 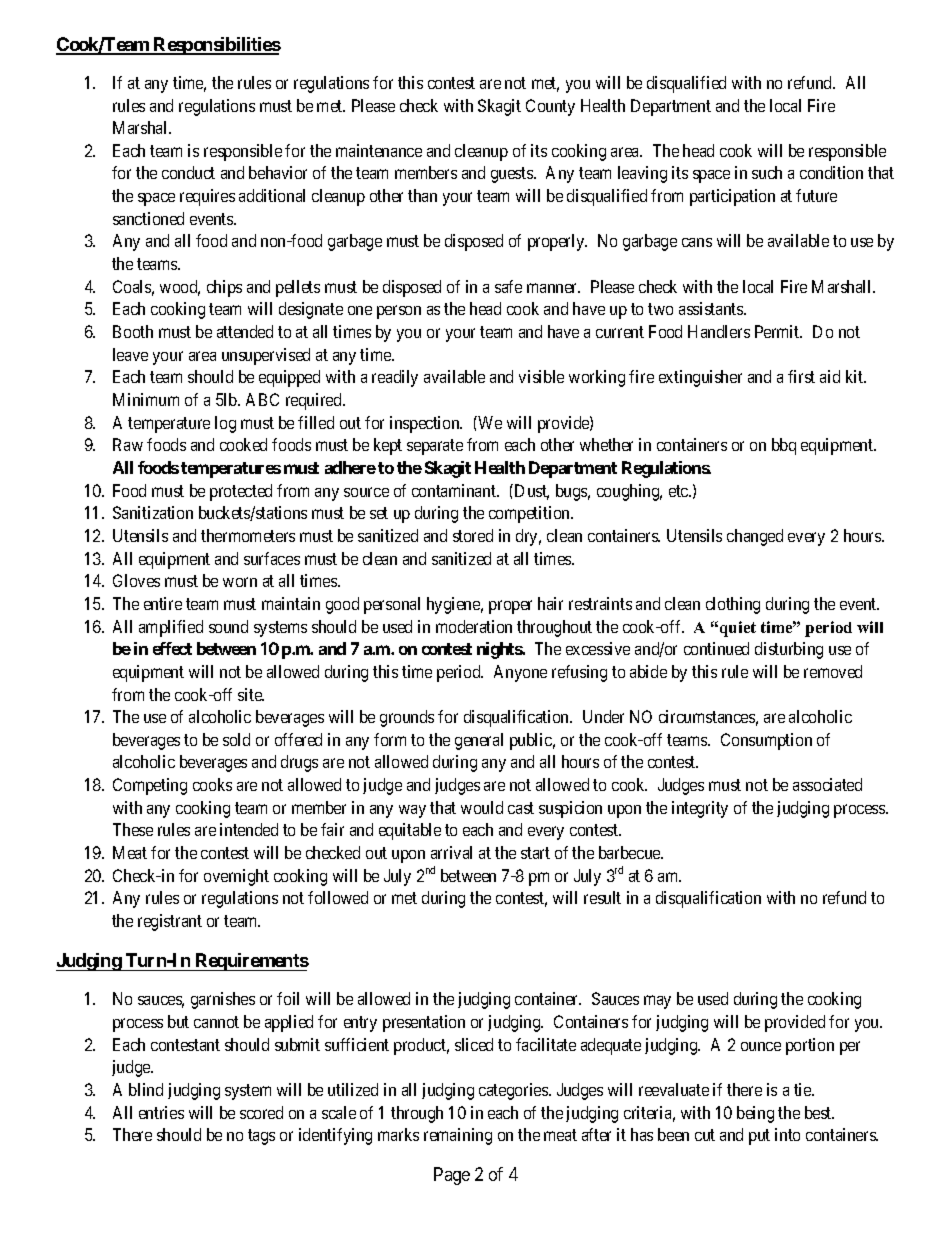 I want to click on associated, so click(x=827, y=784).
